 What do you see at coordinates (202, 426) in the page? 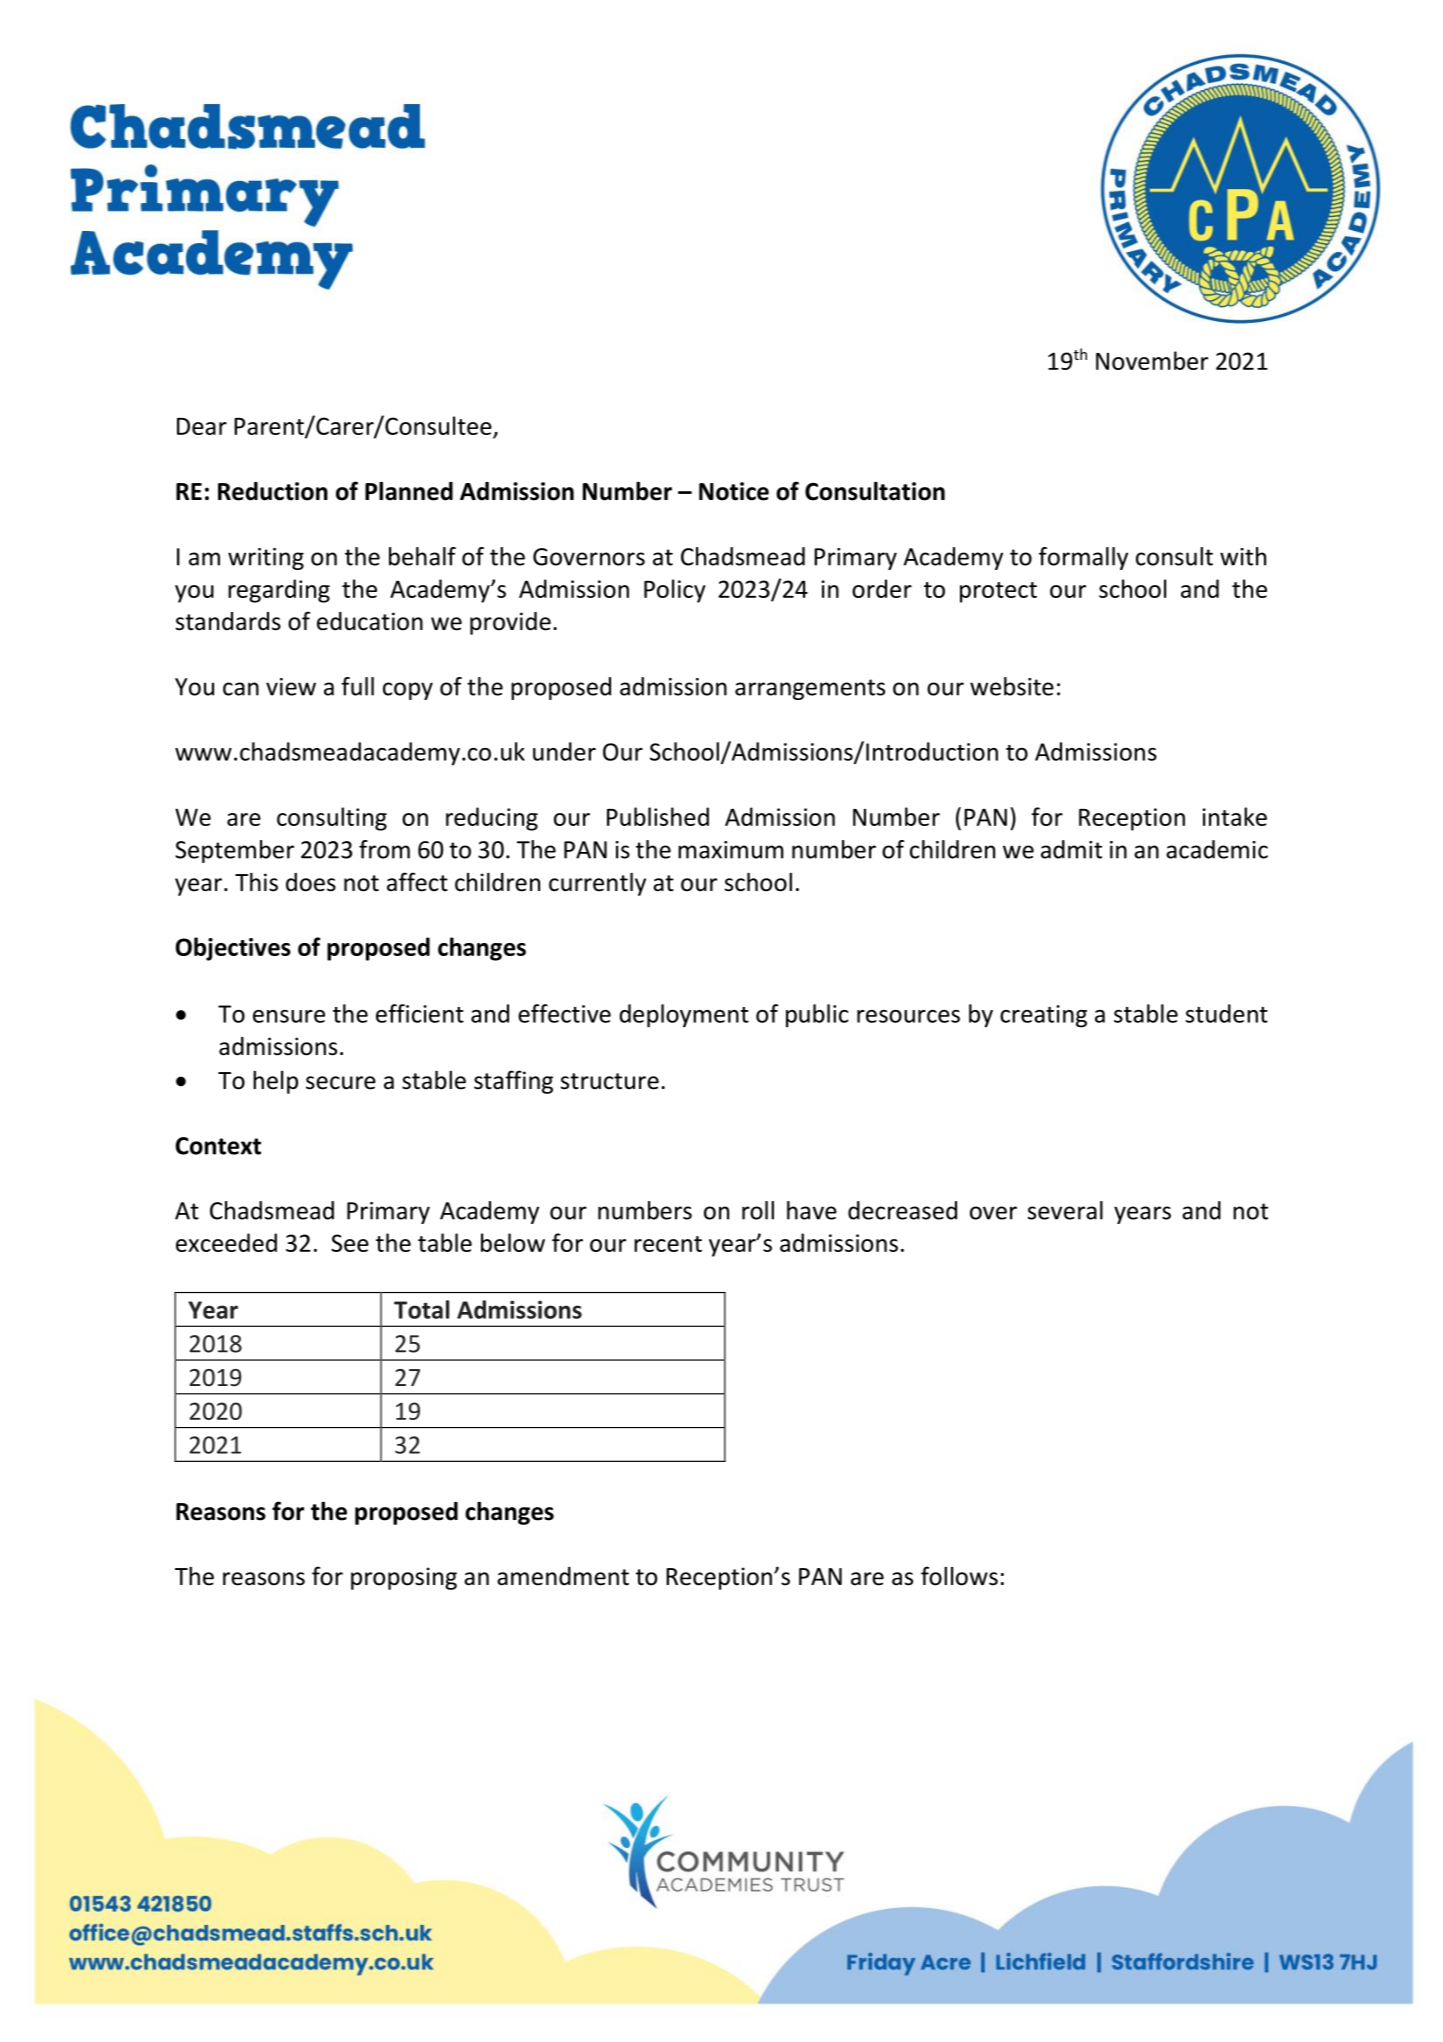
I see `Dear` at bounding box center [202, 426].
